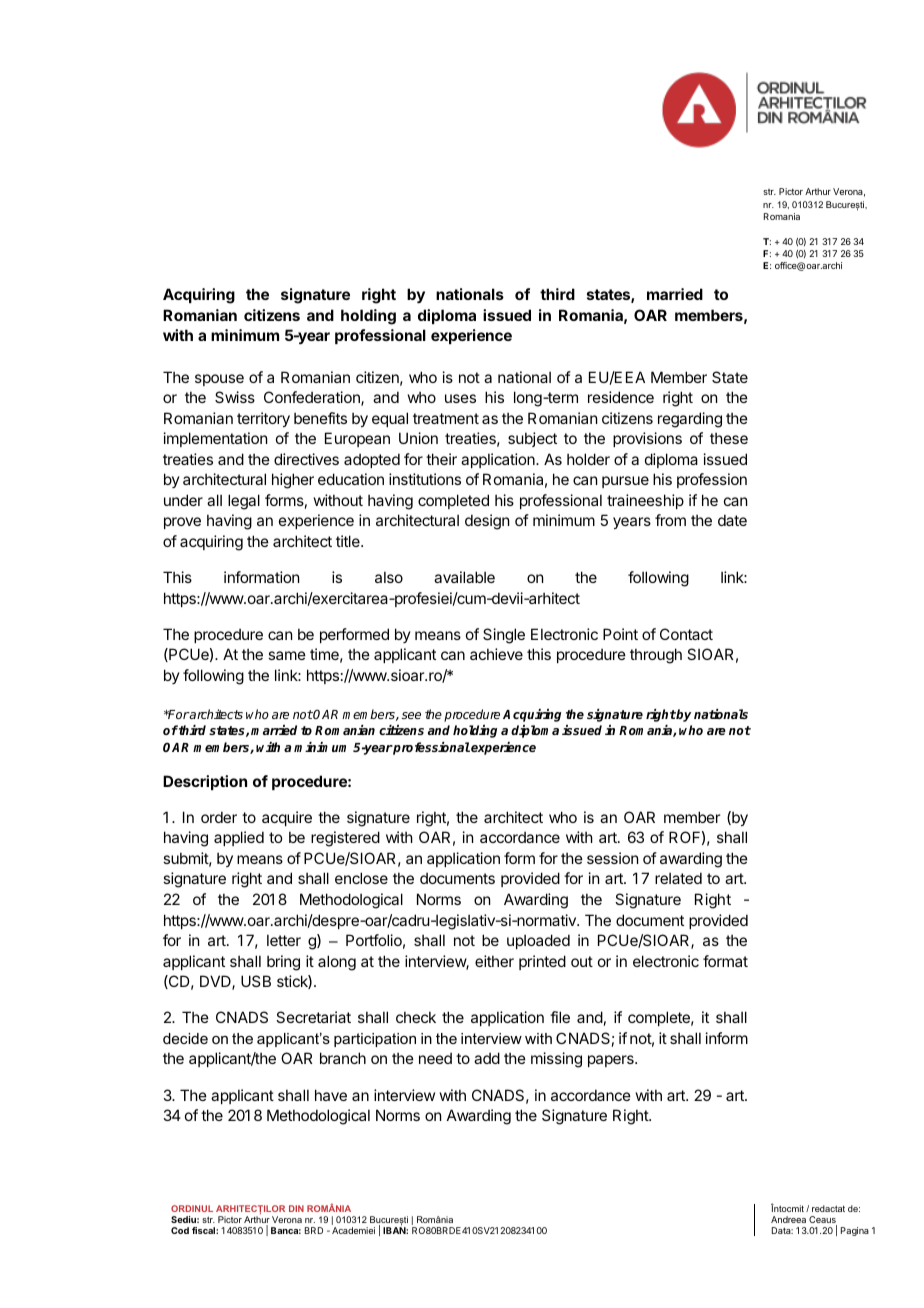  I want to click on missing, so click(556, 1060).
